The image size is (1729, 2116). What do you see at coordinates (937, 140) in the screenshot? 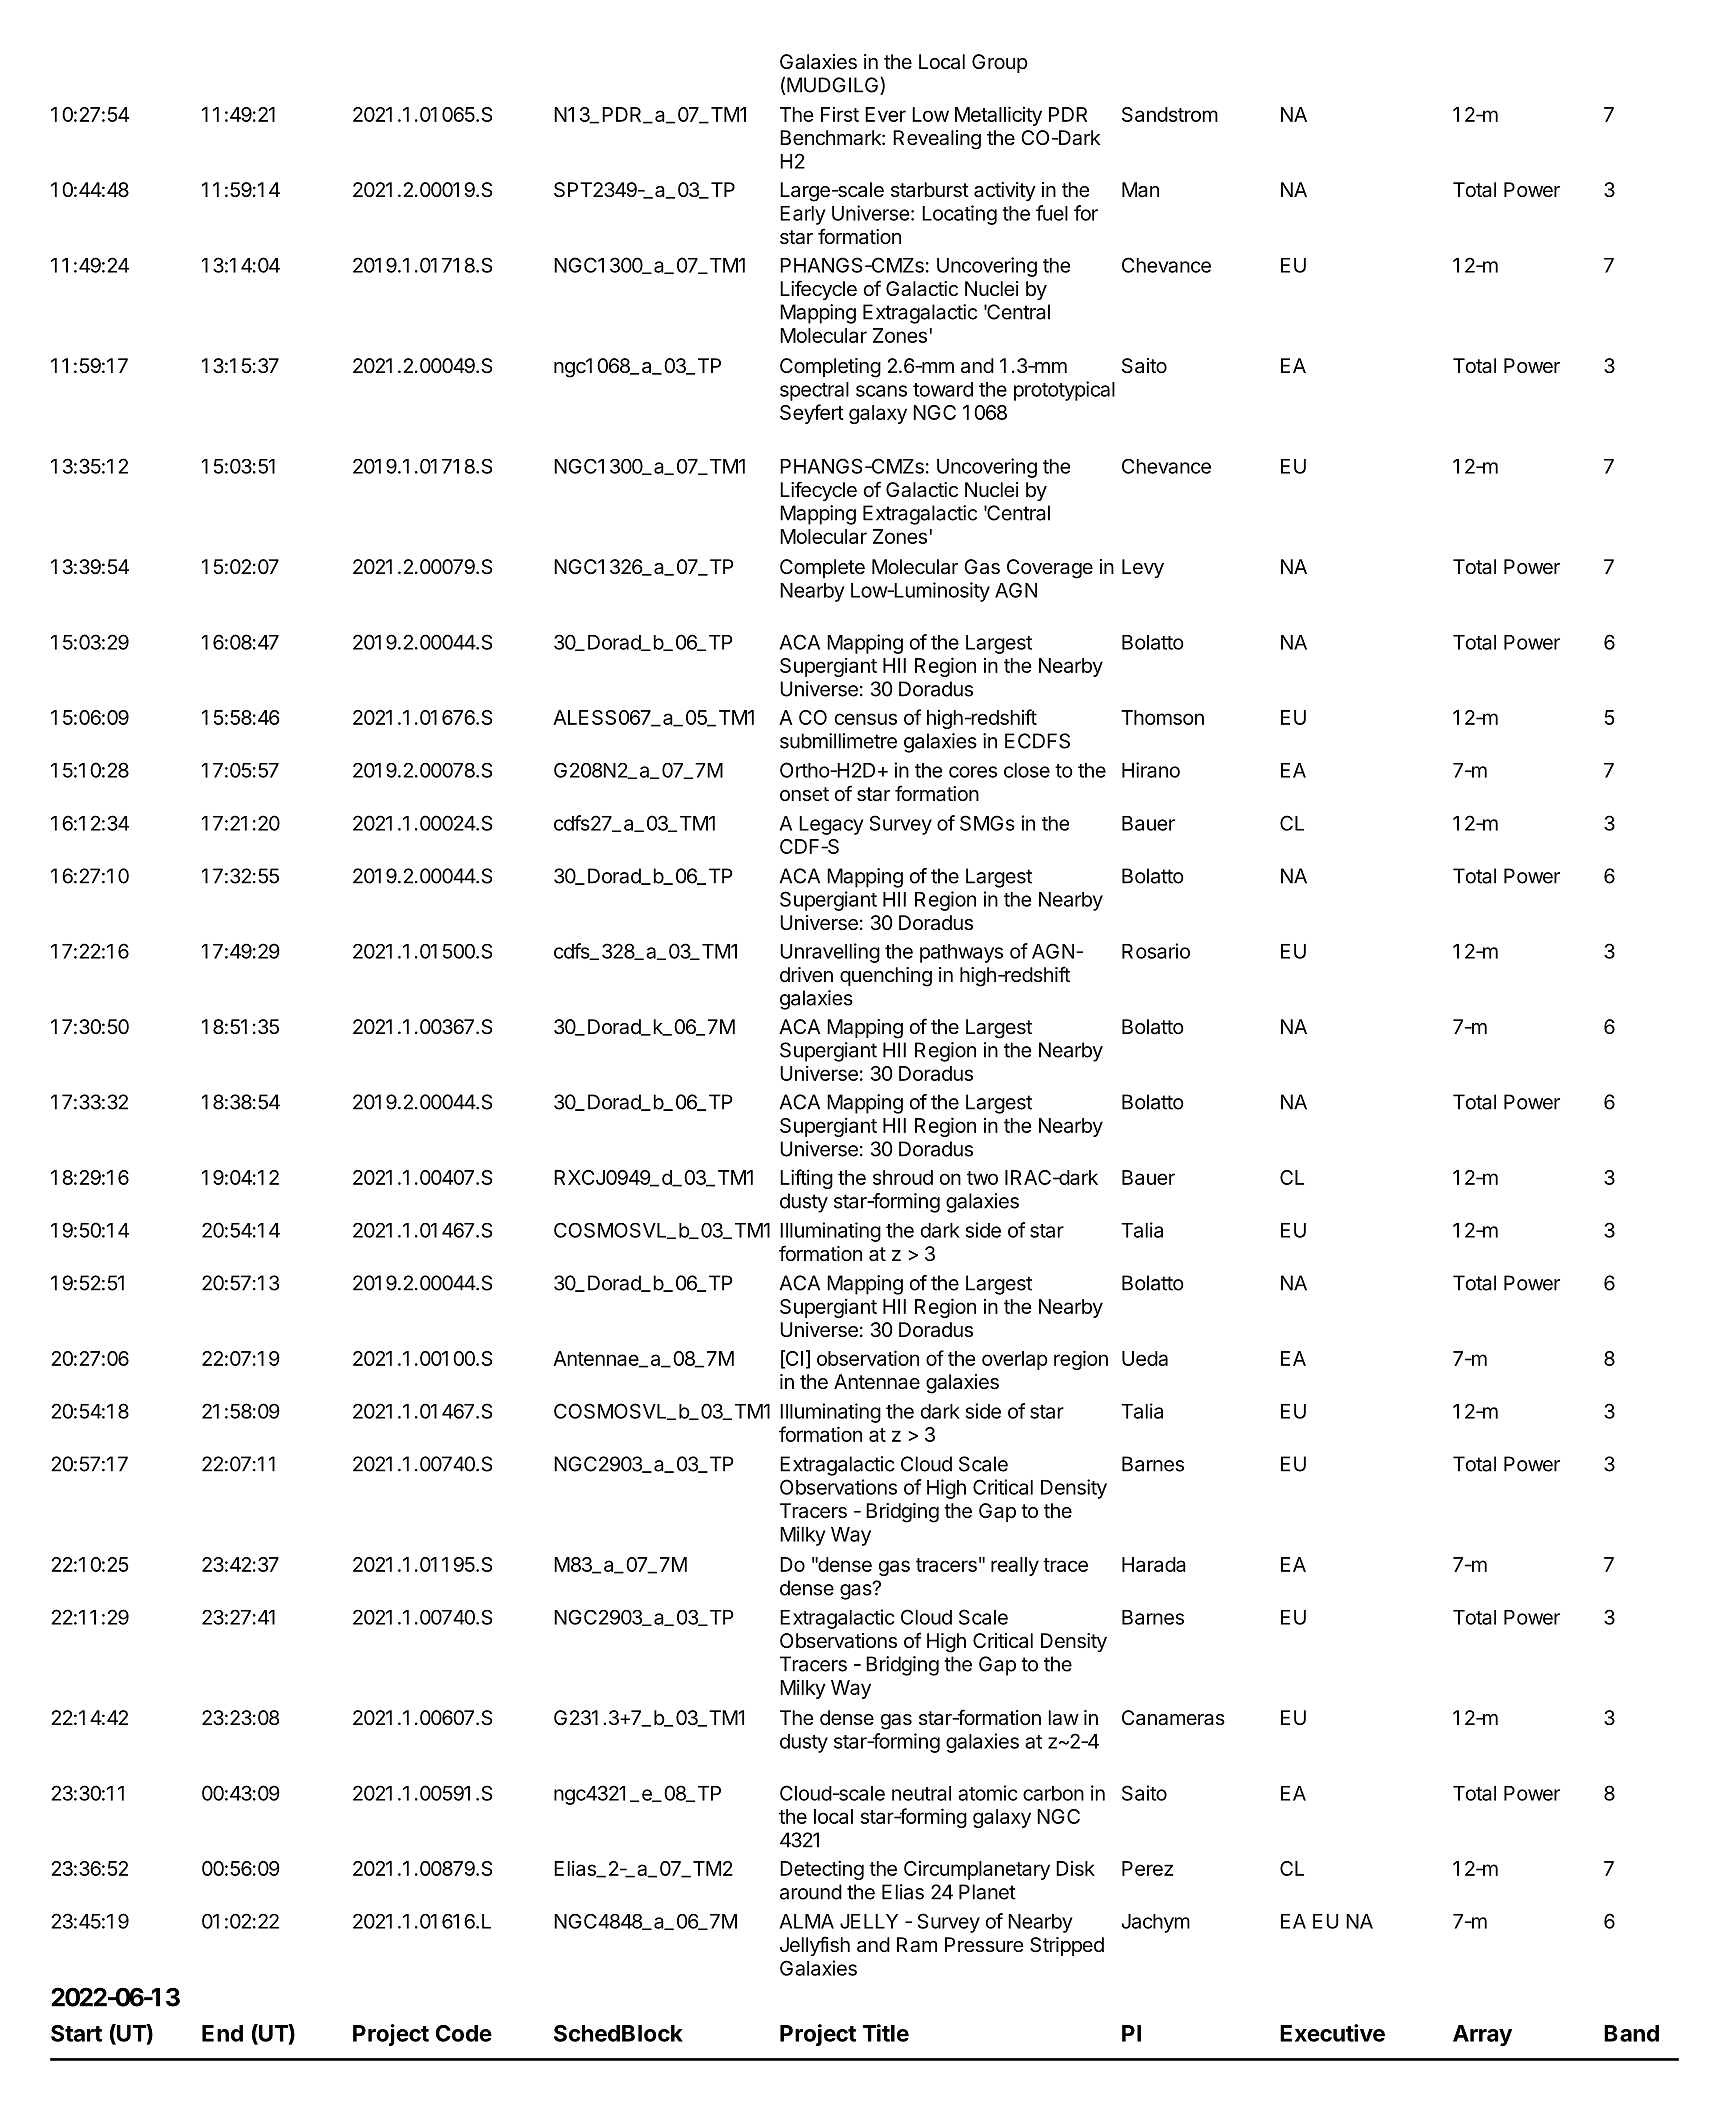
I see `Revealing` at bounding box center [937, 140].
